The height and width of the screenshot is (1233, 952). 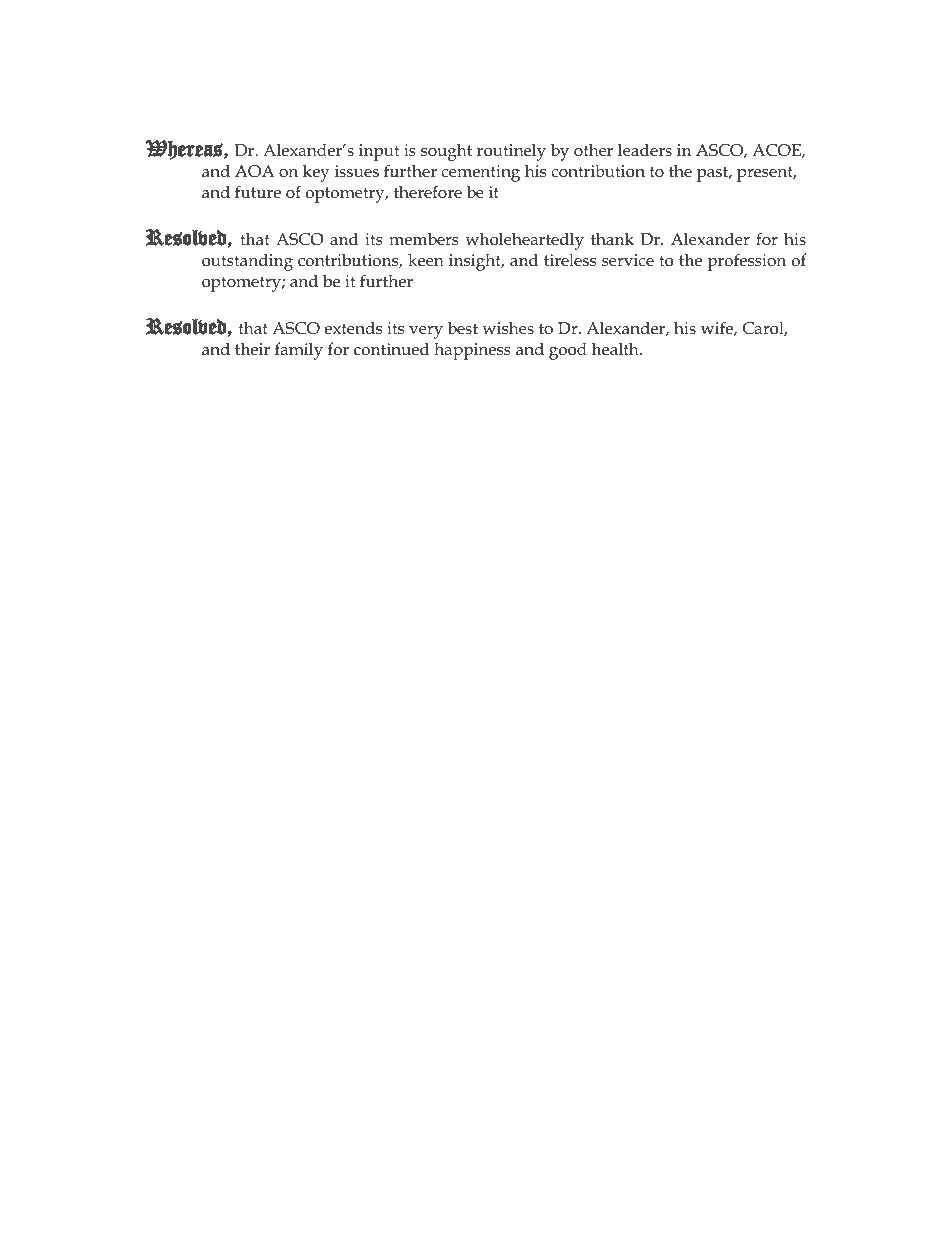 I want to click on routinely, so click(x=511, y=152).
